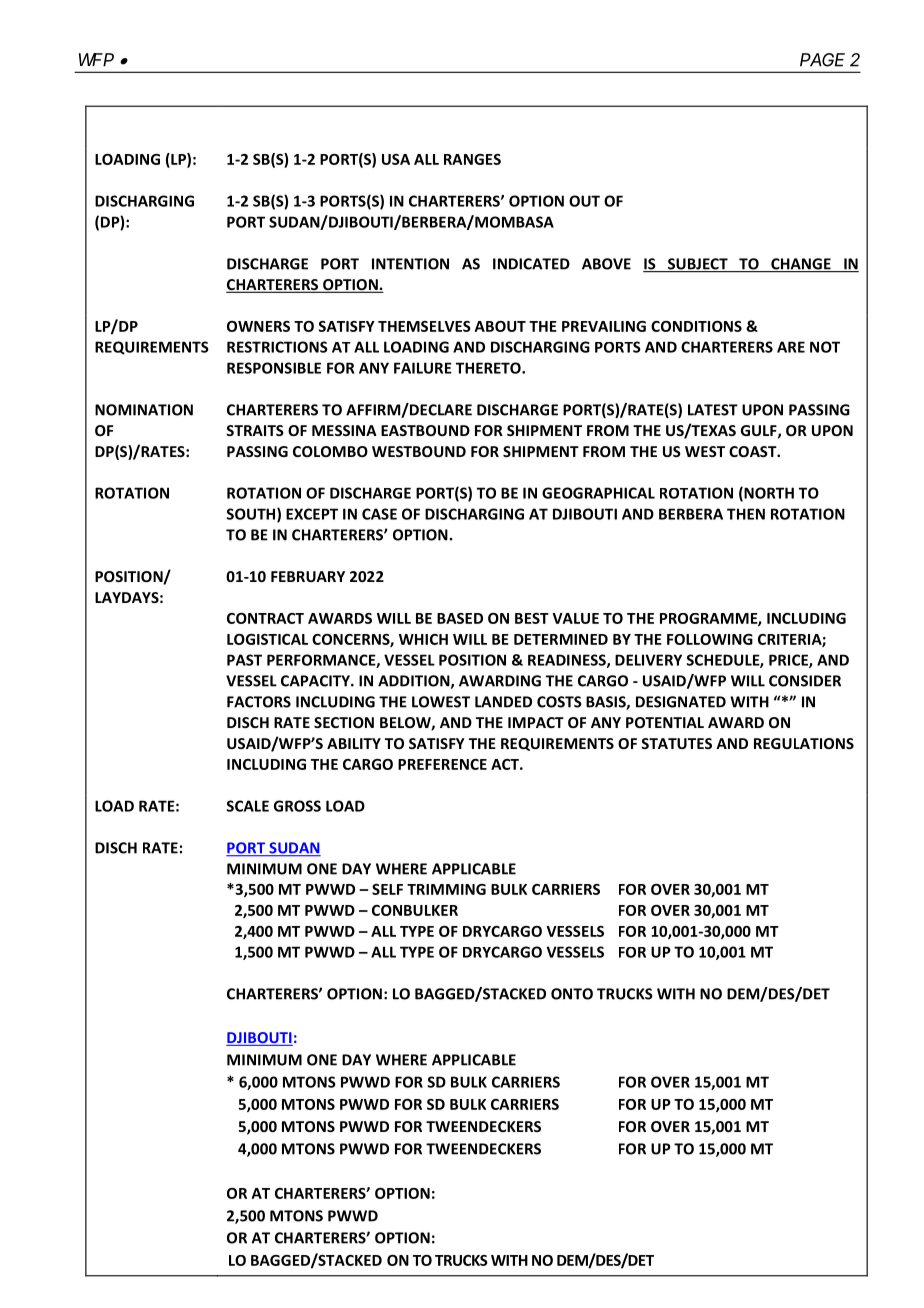  What do you see at coordinates (379, 514) in the screenshot?
I see `CASE` at bounding box center [379, 514].
